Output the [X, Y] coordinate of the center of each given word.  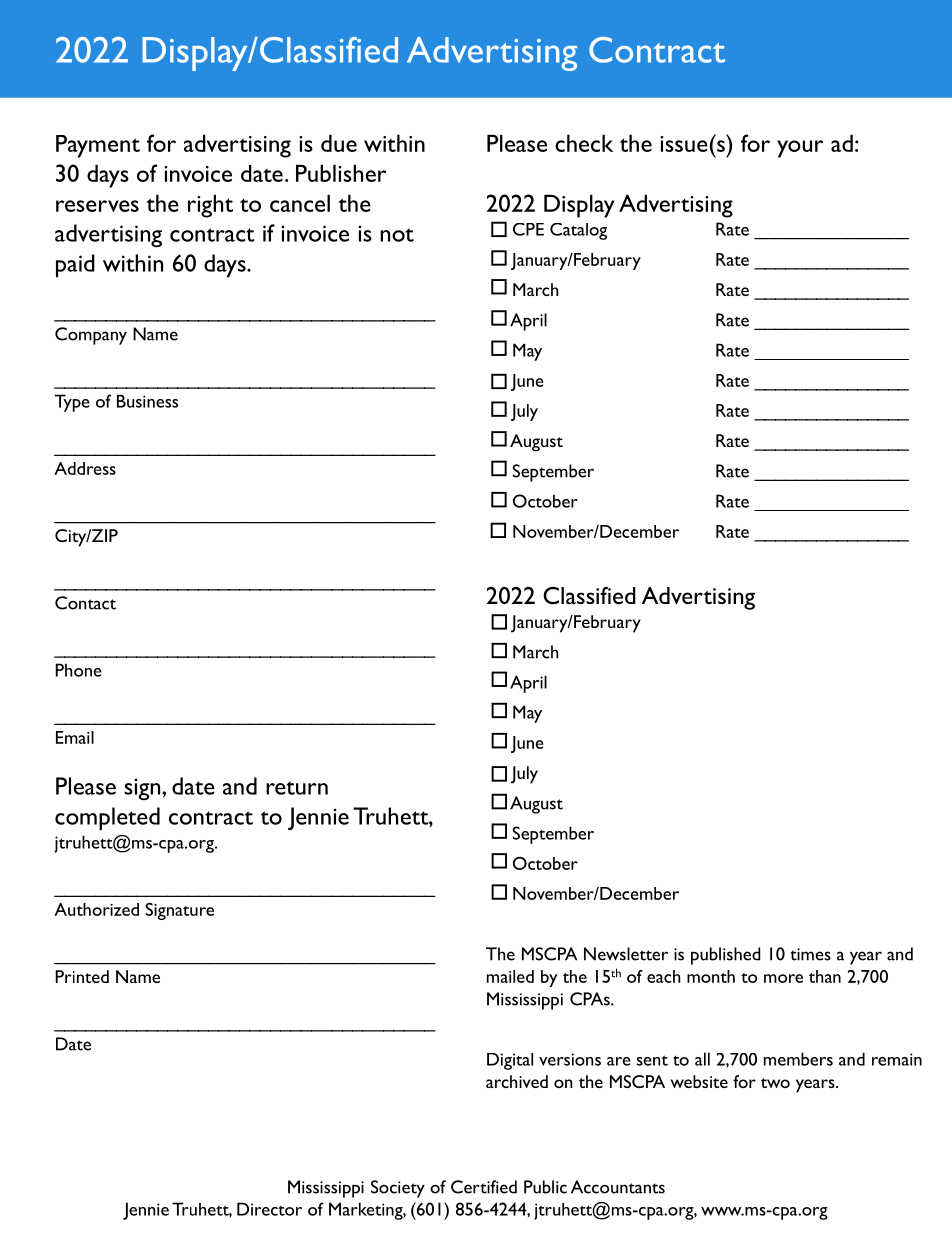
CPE [528, 229]
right [210, 206]
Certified [484, 1187]
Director [269, 1209]
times [810, 954]
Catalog [578, 231]
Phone [78, 670]
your [800, 149]
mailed [510, 976]
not [397, 235]
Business [147, 401]
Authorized [96, 909]
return [297, 788]
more [783, 978]
